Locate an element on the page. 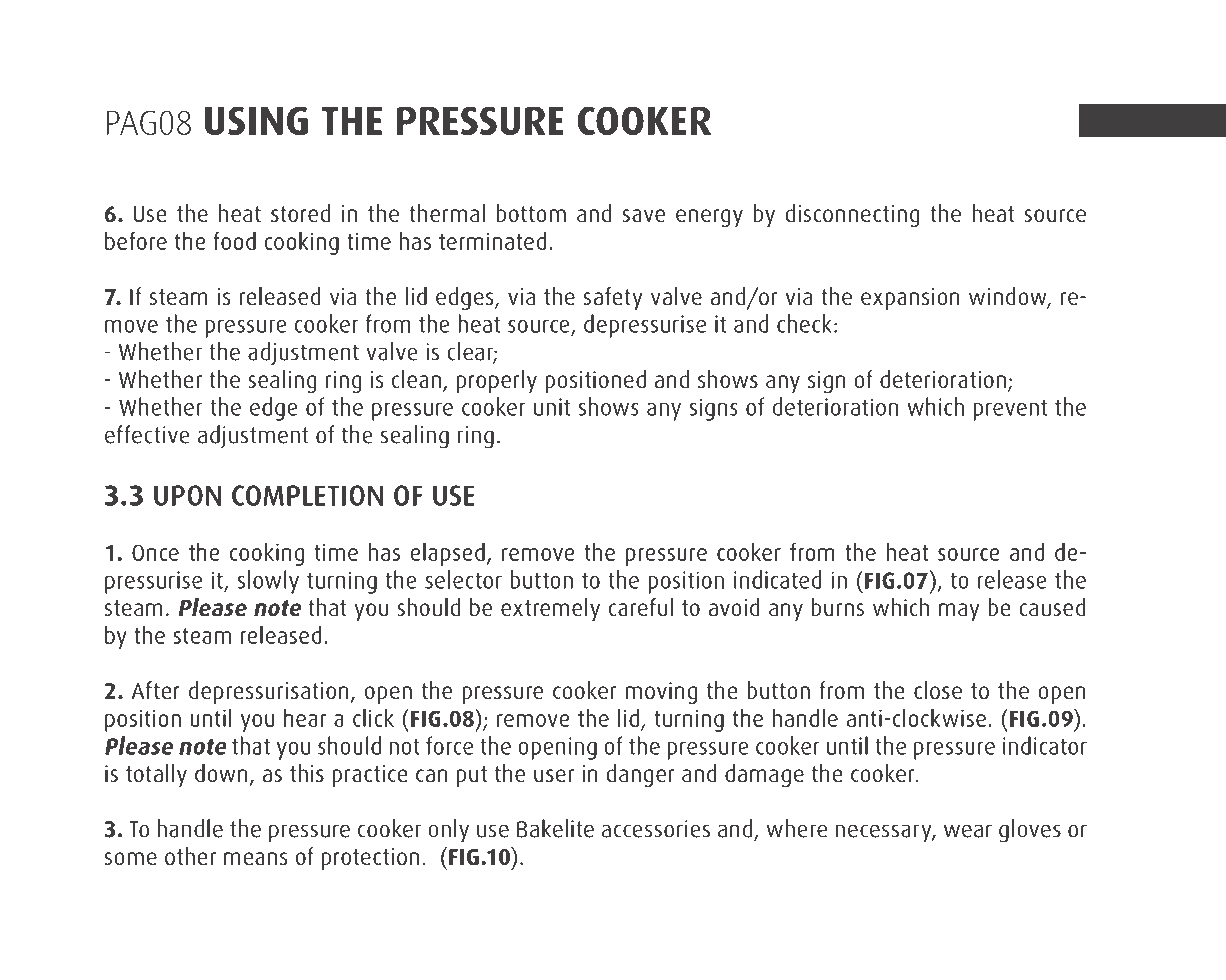 The height and width of the document is (980, 1226). means is located at coordinates (255, 858).
